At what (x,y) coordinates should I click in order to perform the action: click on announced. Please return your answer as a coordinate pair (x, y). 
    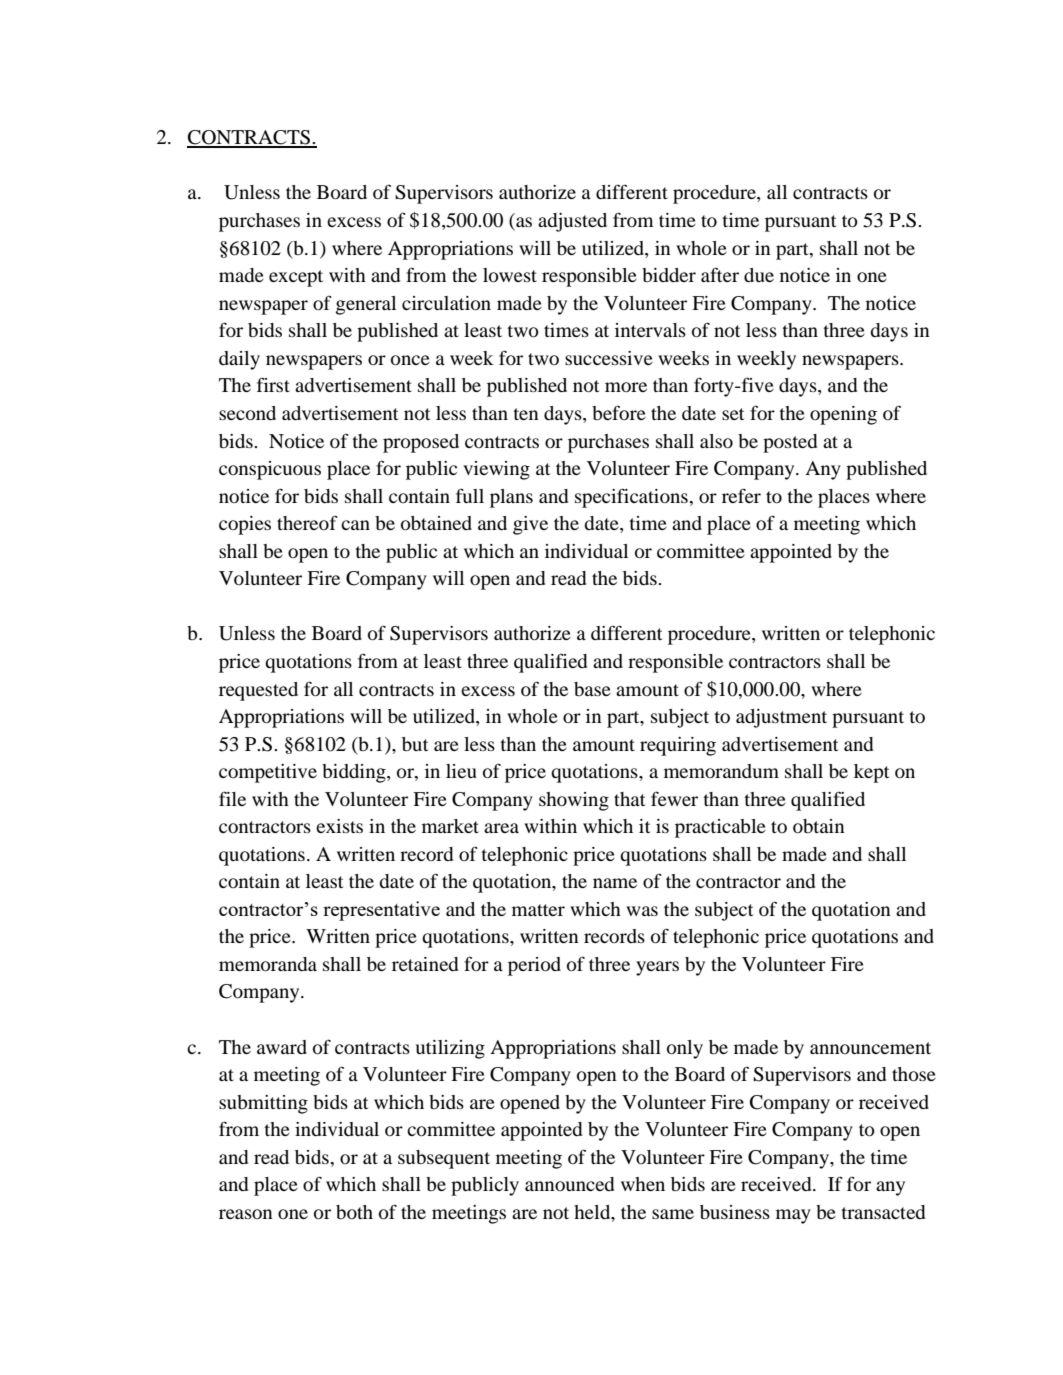
    Looking at the image, I should click on (569, 1184).
